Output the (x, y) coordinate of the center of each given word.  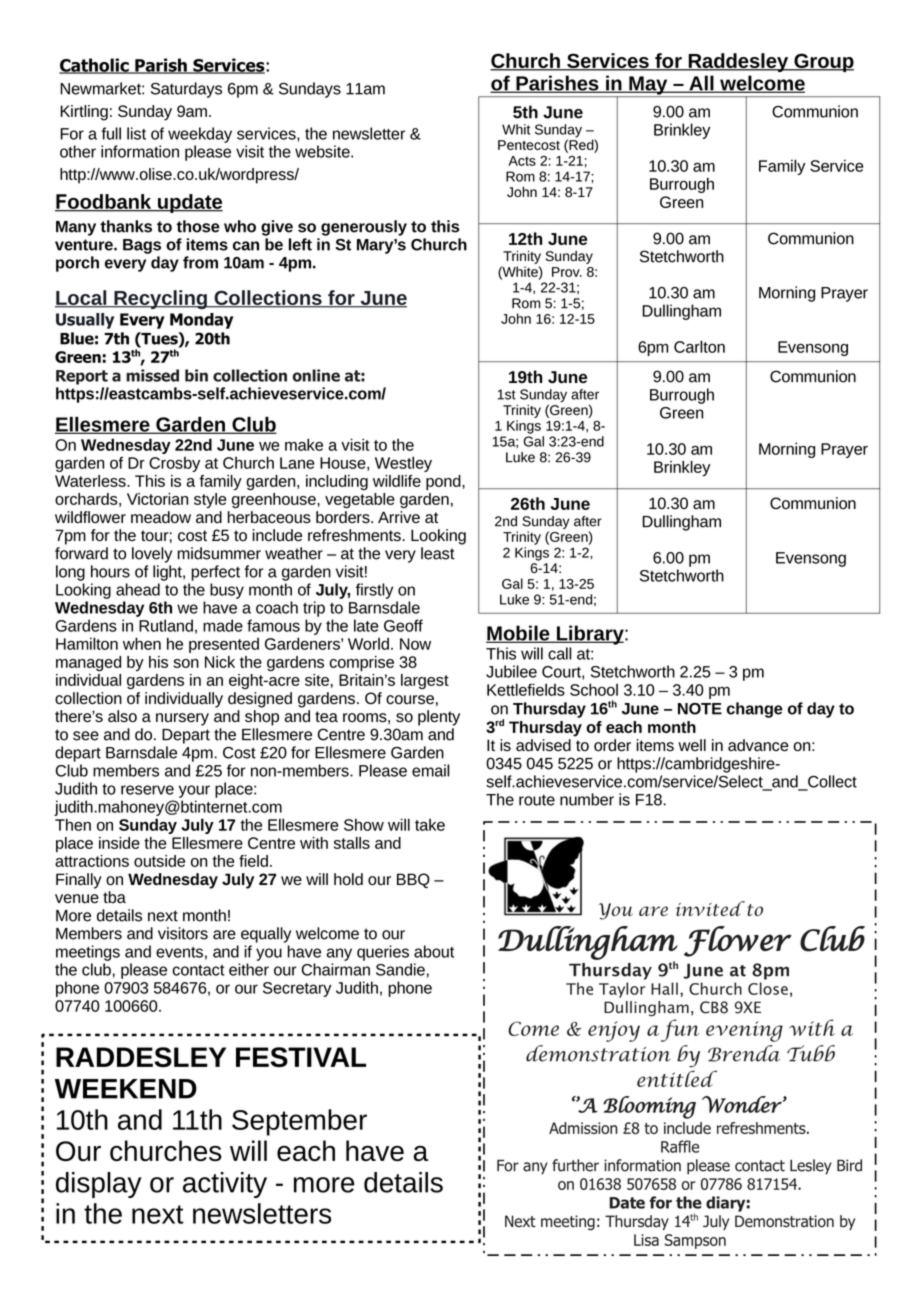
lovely (152, 555)
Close (768, 988)
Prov (567, 272)
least (438, 553)
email (431, 770)
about (434, 951)
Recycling (160, 299)
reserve (147, 790)
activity (225, 1185)
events (179, 952)
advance (758, 745)
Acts (522, 161)
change (755, 710)
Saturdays (186, 90)
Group (823, 62)
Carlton (699, 346)
